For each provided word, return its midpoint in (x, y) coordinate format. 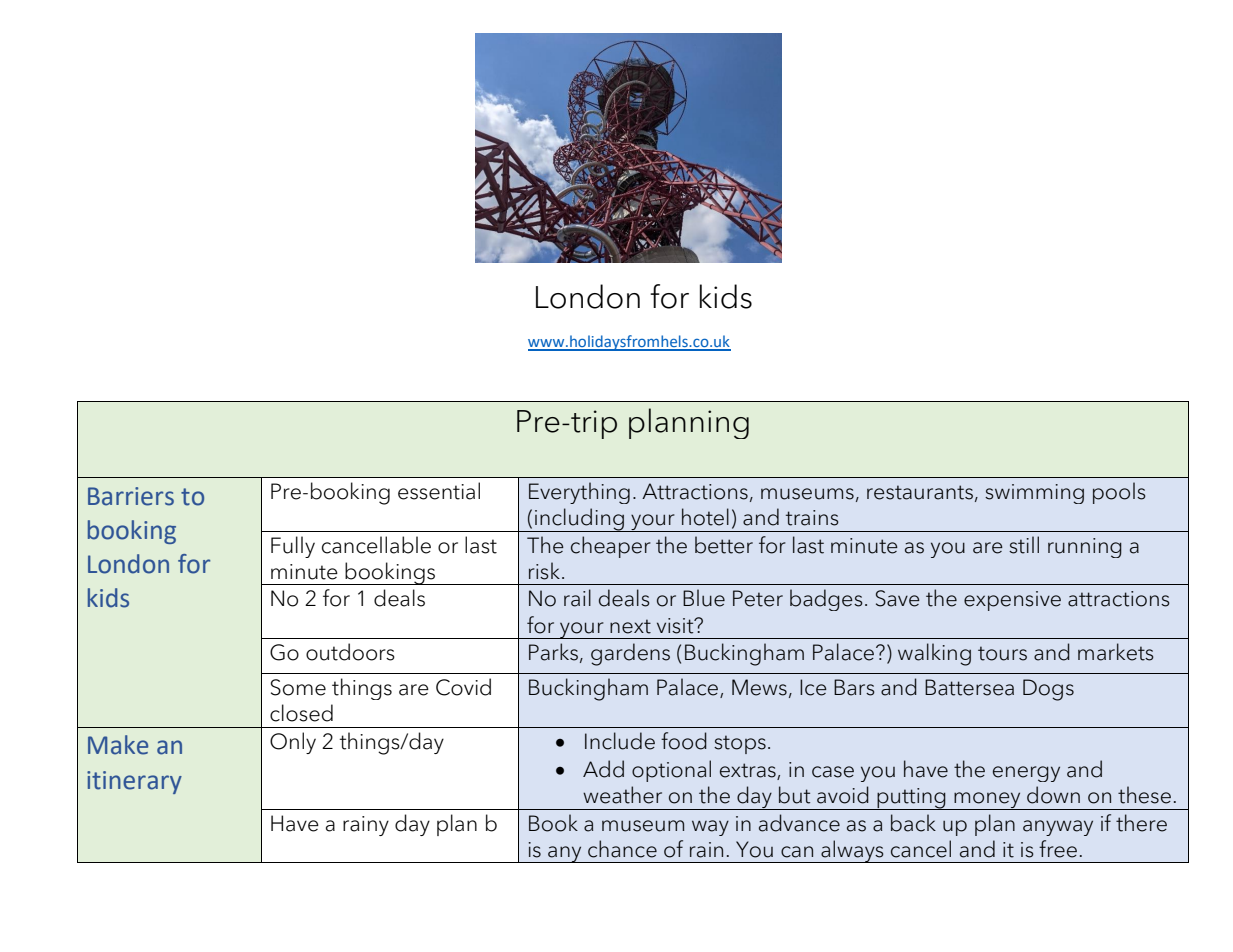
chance (622, 849)
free (1058, 849)
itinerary (134, 782)
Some (298, 687)
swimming (1034, 494)
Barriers (131, 496)
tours (1002, 653)
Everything (579, 493)
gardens (630, 654)
